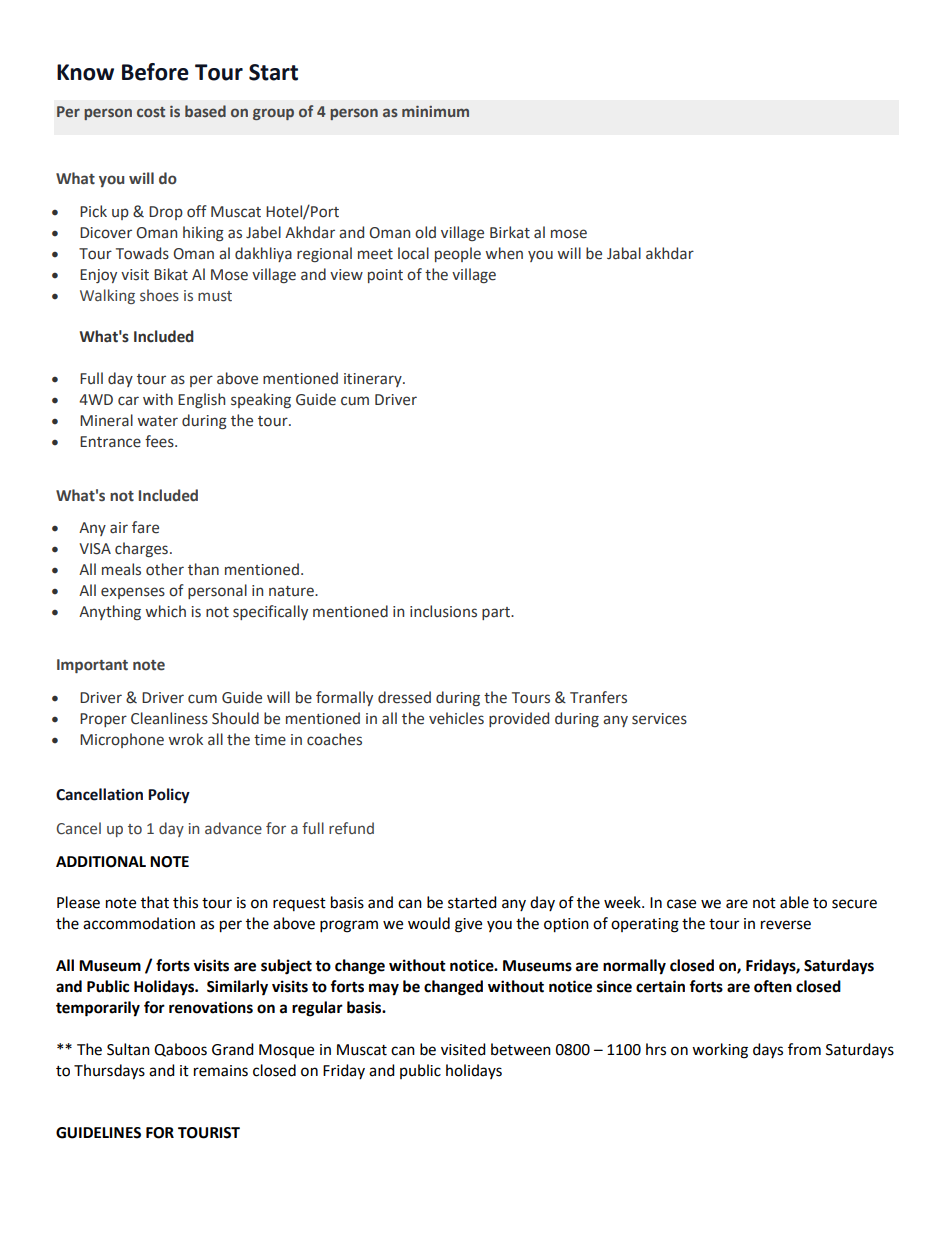  Describe the element at coordinates (624, 253) in the page. I see `Jabal` at that location.
